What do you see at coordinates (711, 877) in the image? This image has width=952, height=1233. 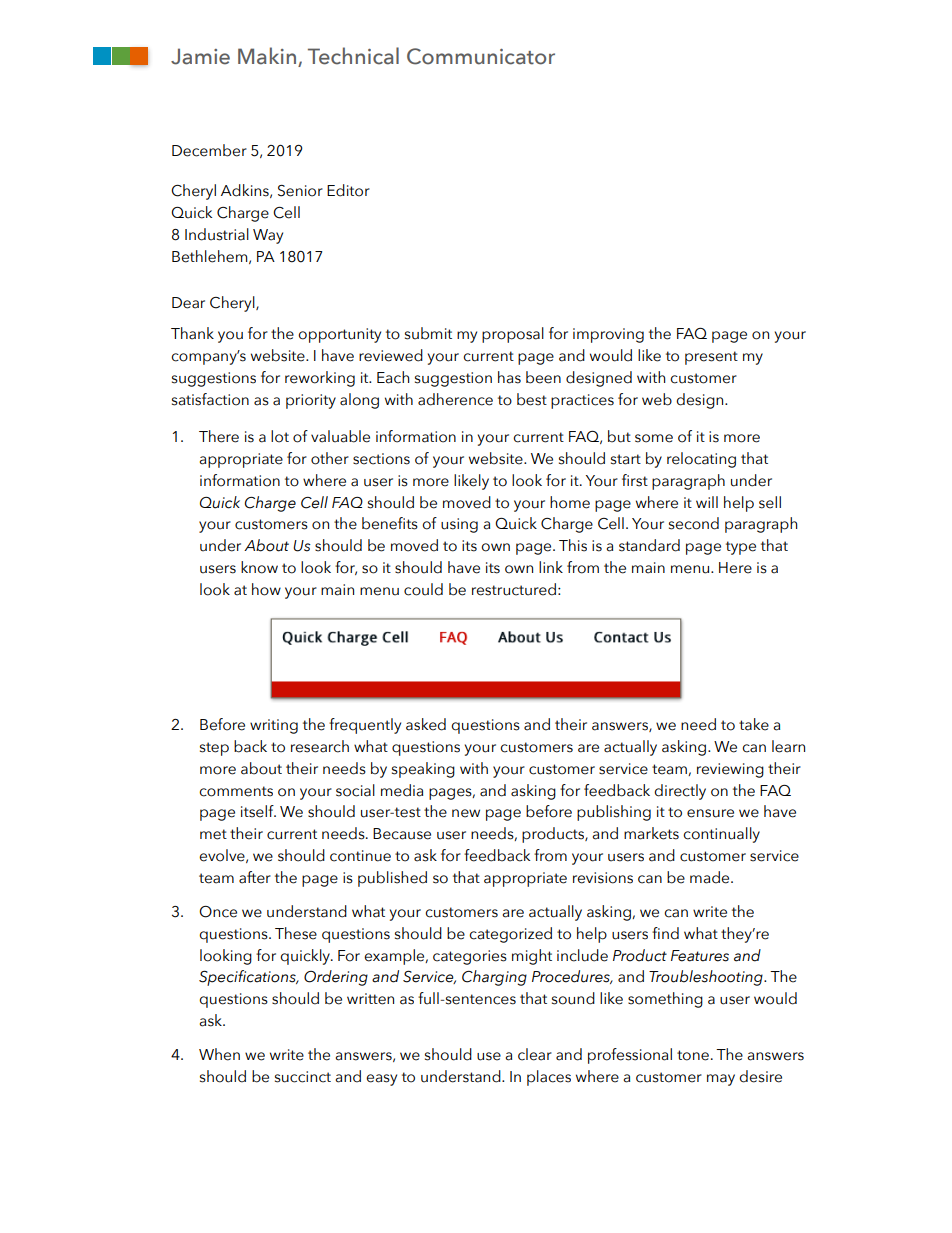 I see `made` at bounding box center [711, 877].
